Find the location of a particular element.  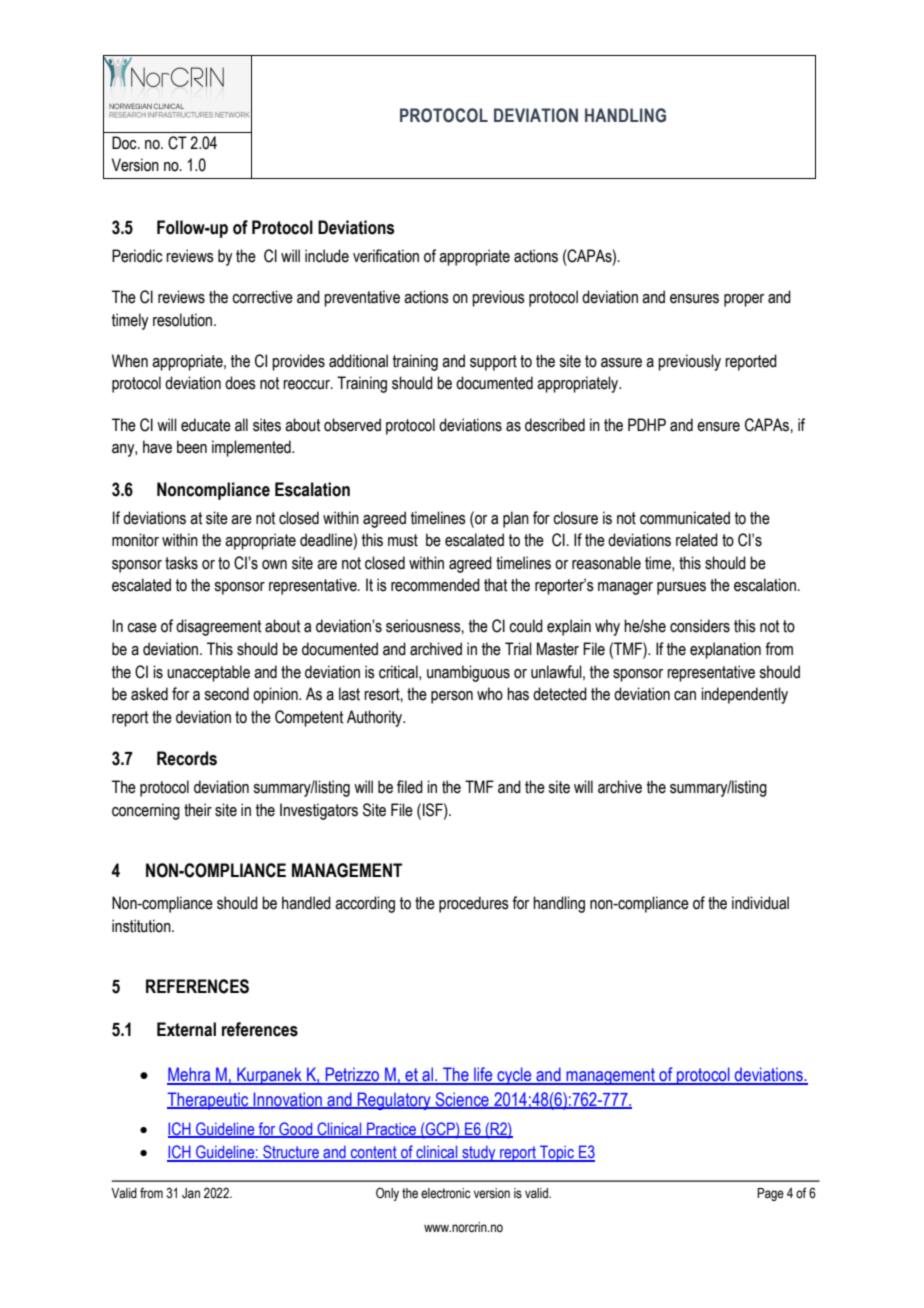

resolution is located at coordinates (184, 320).
